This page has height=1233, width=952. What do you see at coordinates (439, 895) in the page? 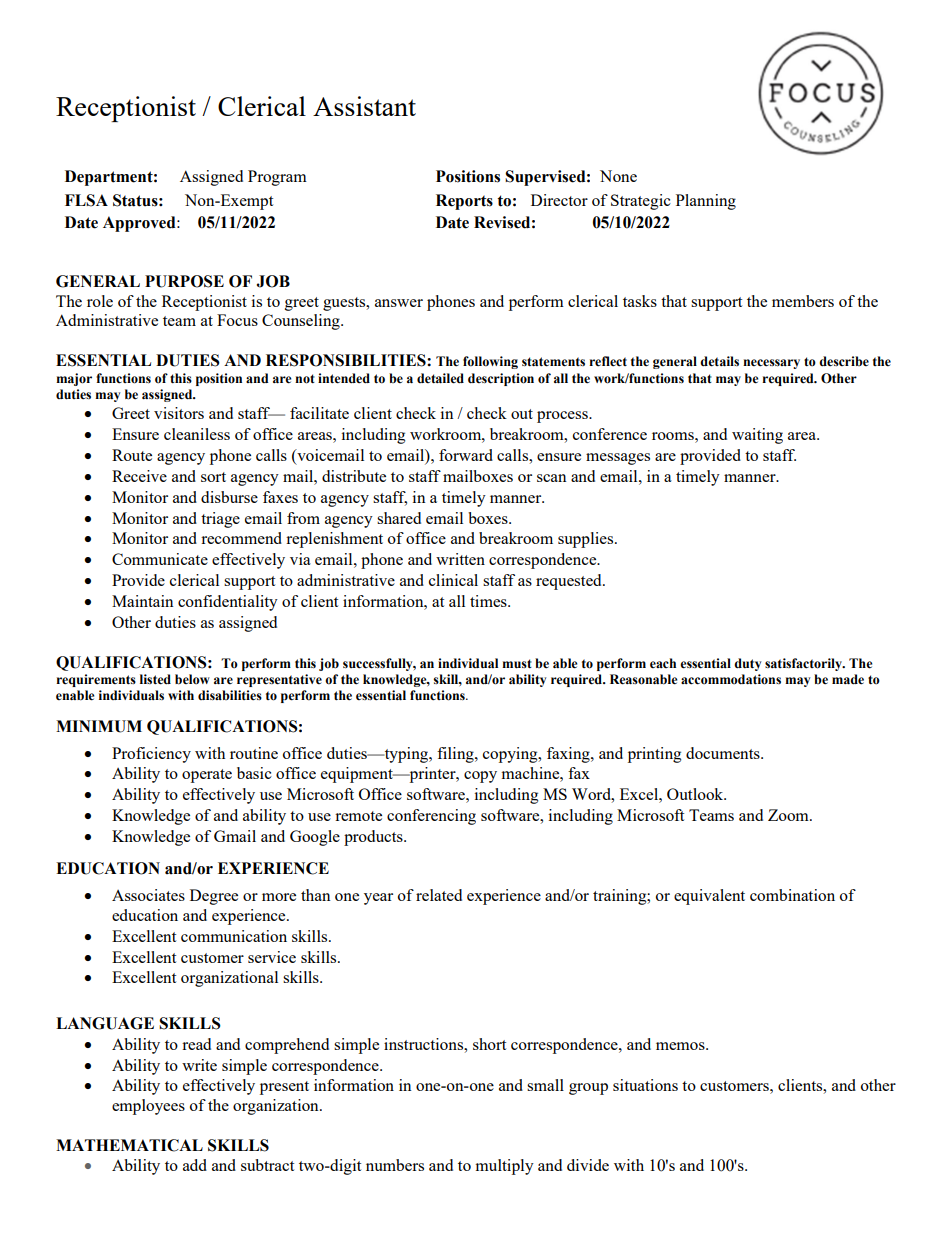
I see `related` at bounding box center [439, 895].
